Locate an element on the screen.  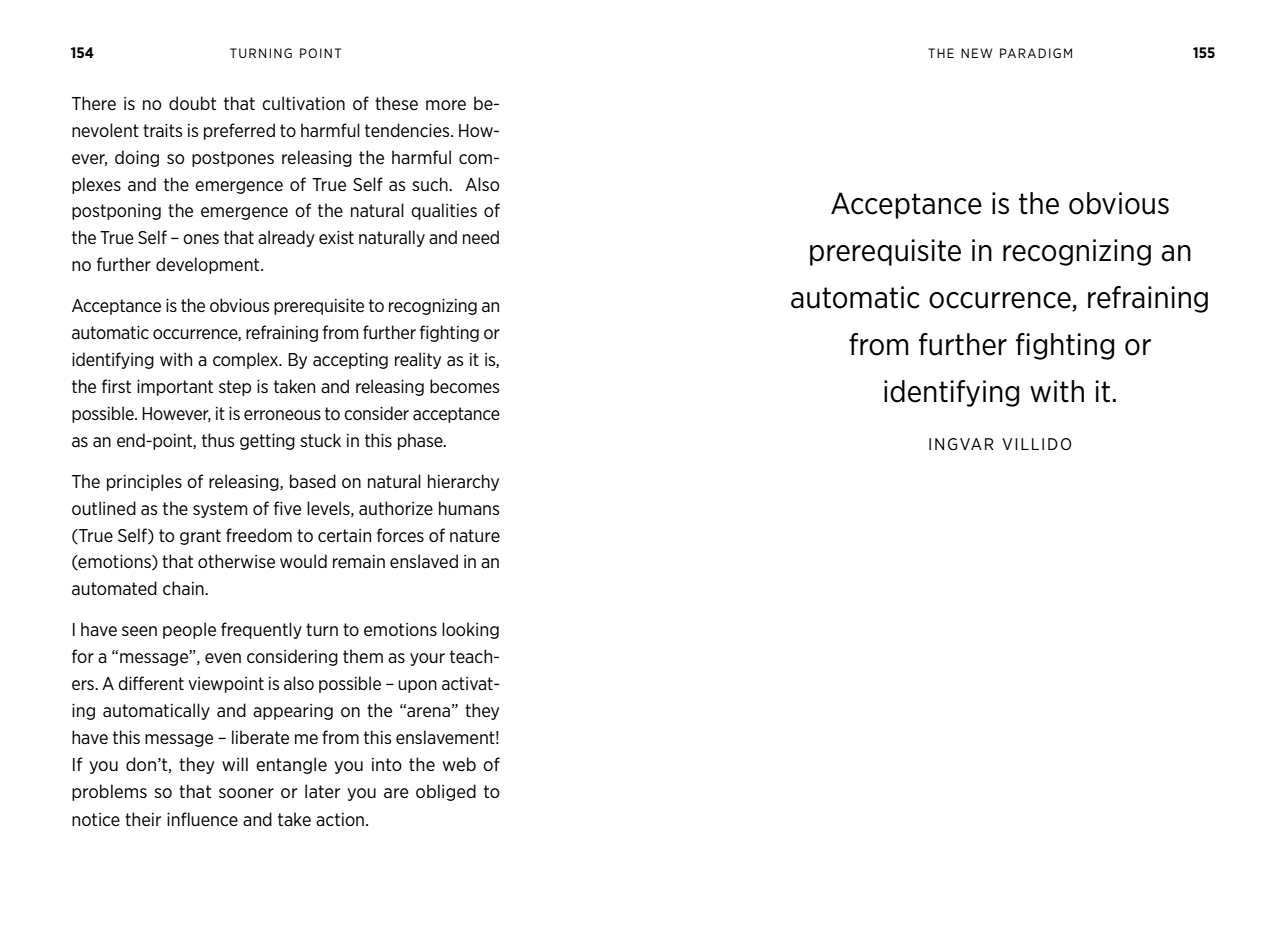
obliged is located at coordinates (446, 792).
